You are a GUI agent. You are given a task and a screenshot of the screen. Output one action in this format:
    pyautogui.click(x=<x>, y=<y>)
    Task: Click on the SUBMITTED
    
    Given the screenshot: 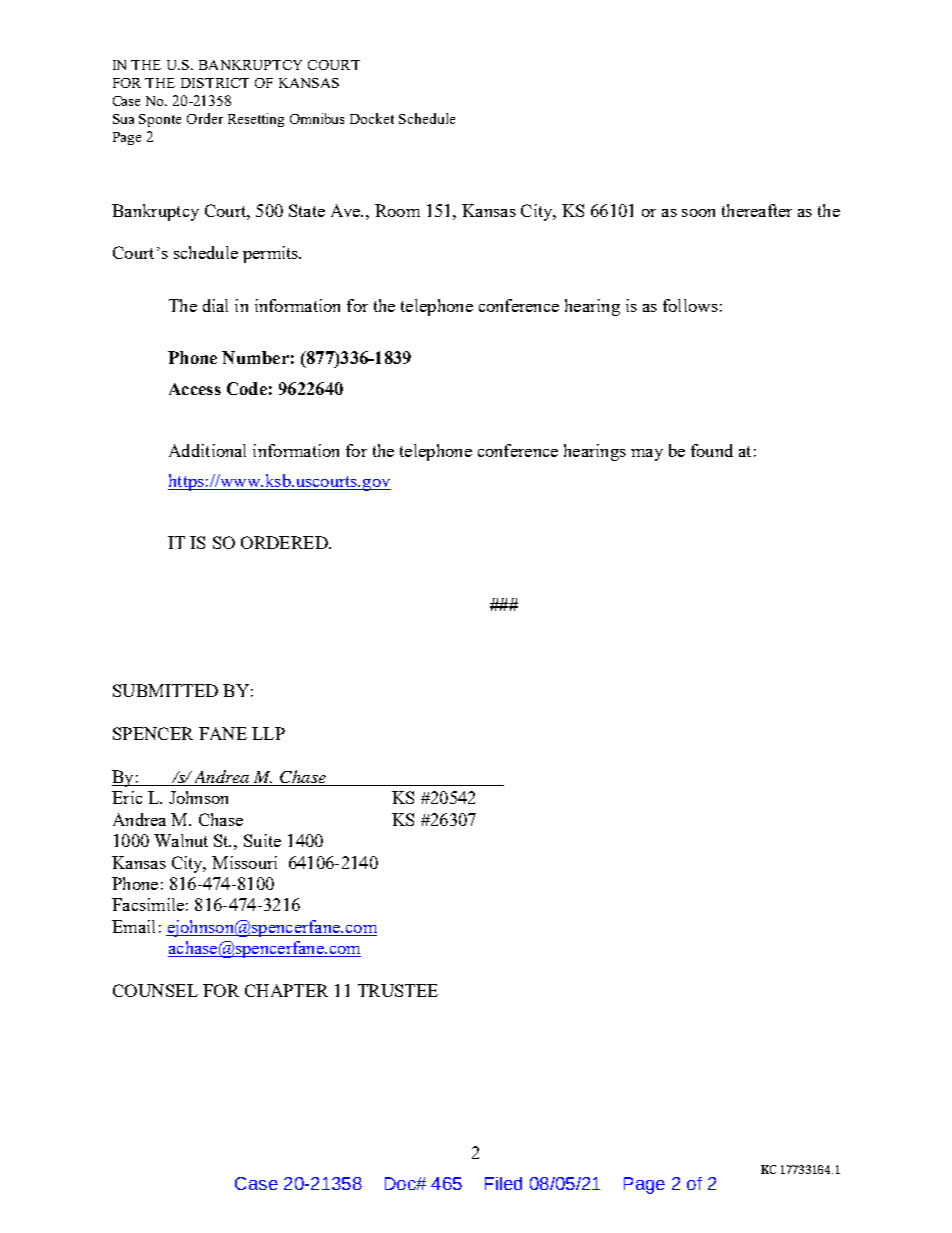 What is the action you would take?
    pyautogui.click(x=165, y=690)
